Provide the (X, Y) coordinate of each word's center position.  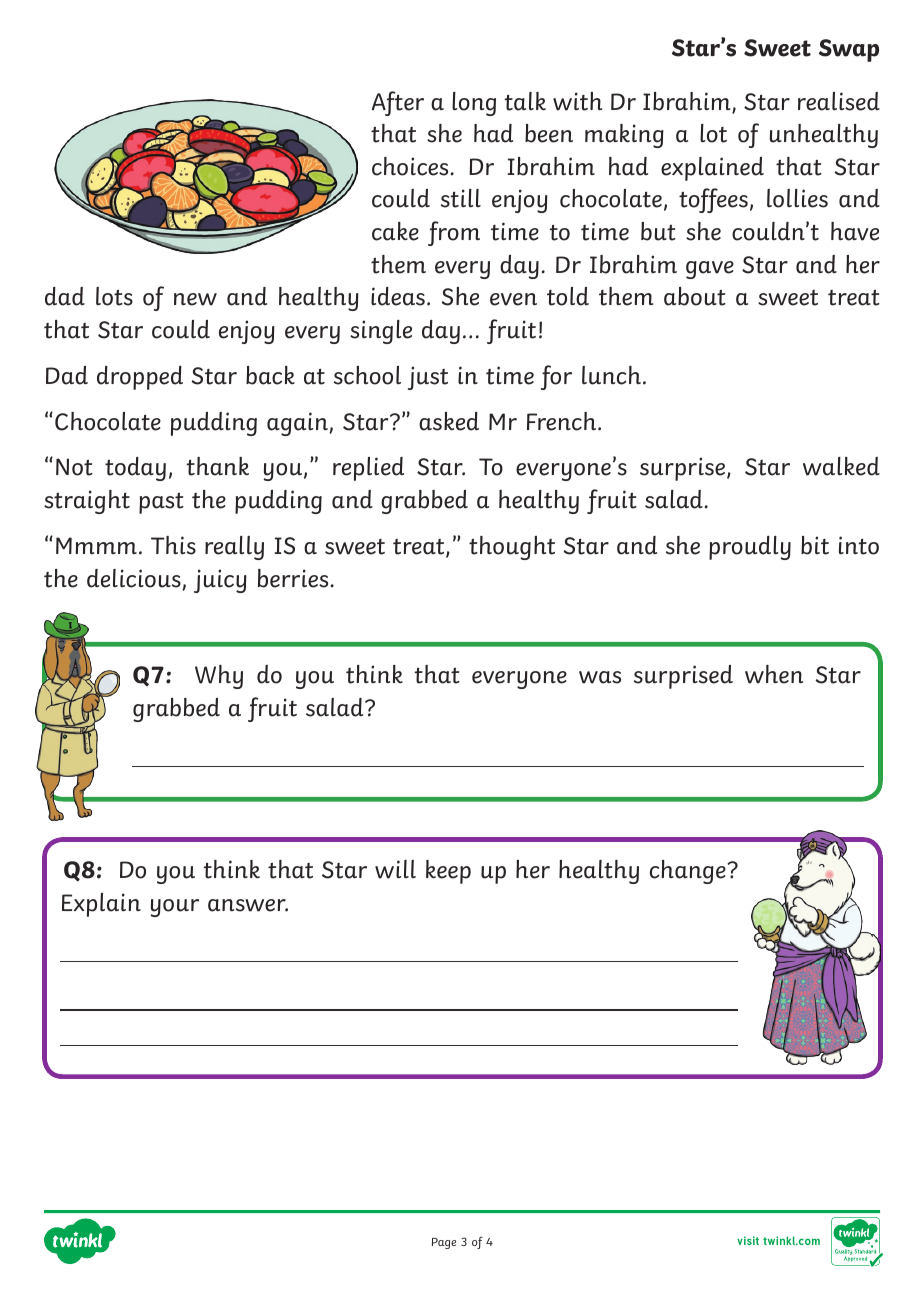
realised (839, 101)
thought (512, 548)
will (395, 869)
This (173, 545)
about (695, 296)
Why (219, 677)
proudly (750, 548)
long (474, 104)
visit (748, 1240)
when (774, 674)
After (398, 103)
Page (444, 1243)
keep (448, 872)
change (689, 872)
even (513, 299)
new (195, 299)
